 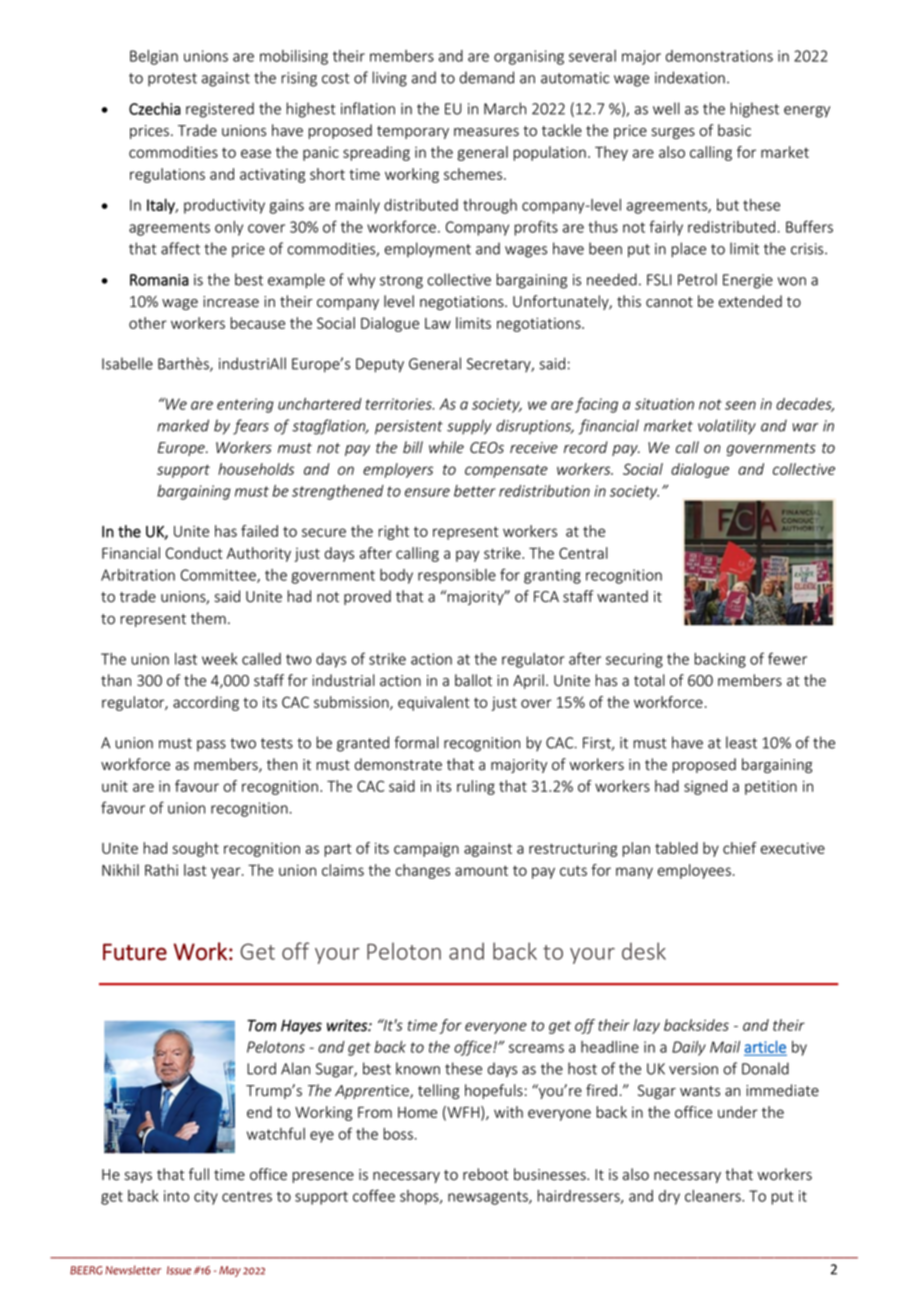 What do you see at coordinates (220, 110) in the page?
I see `registered` at bounding box center [220, 110].
